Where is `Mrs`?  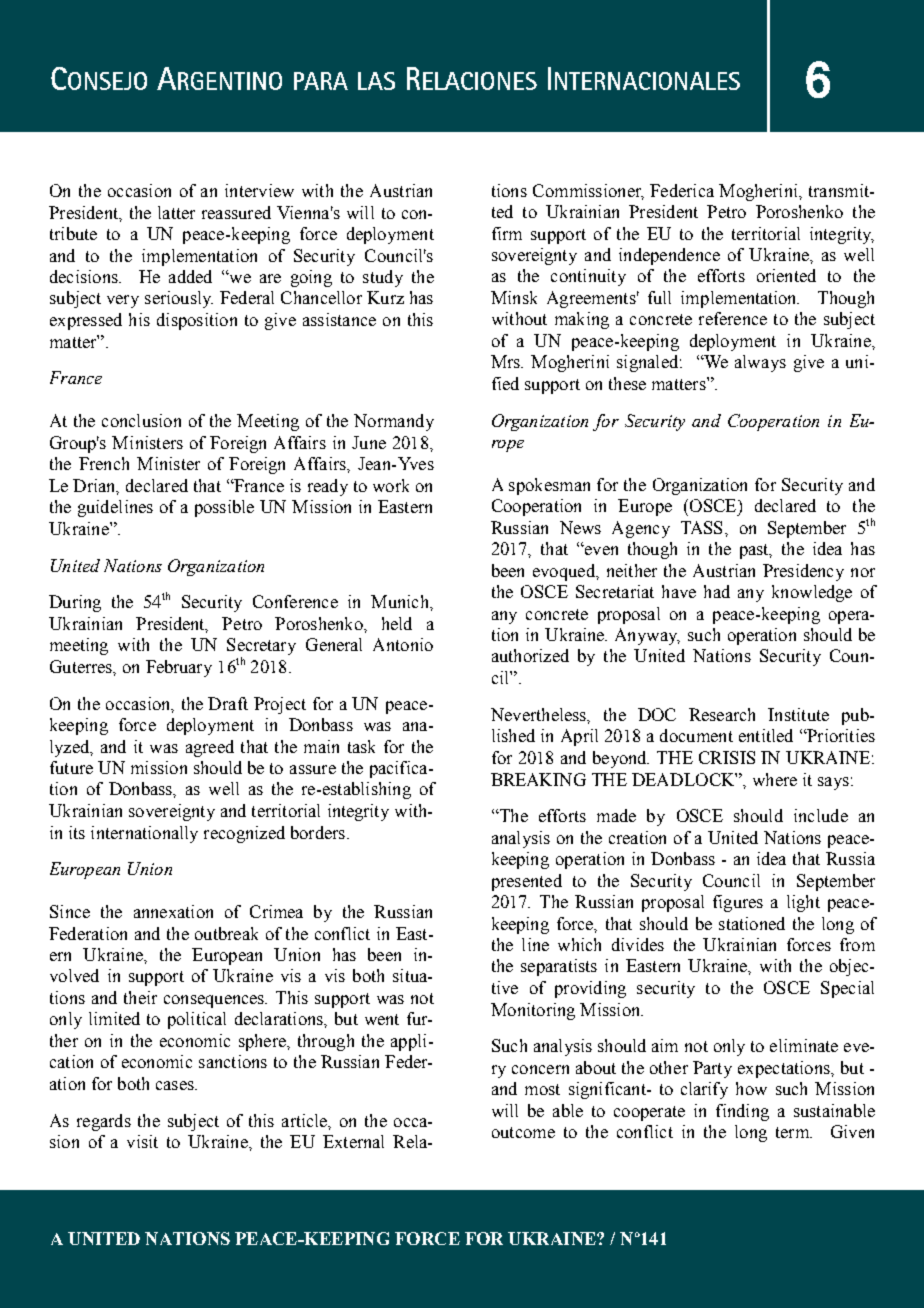 Mrs is located at coordinates (507, 361).
